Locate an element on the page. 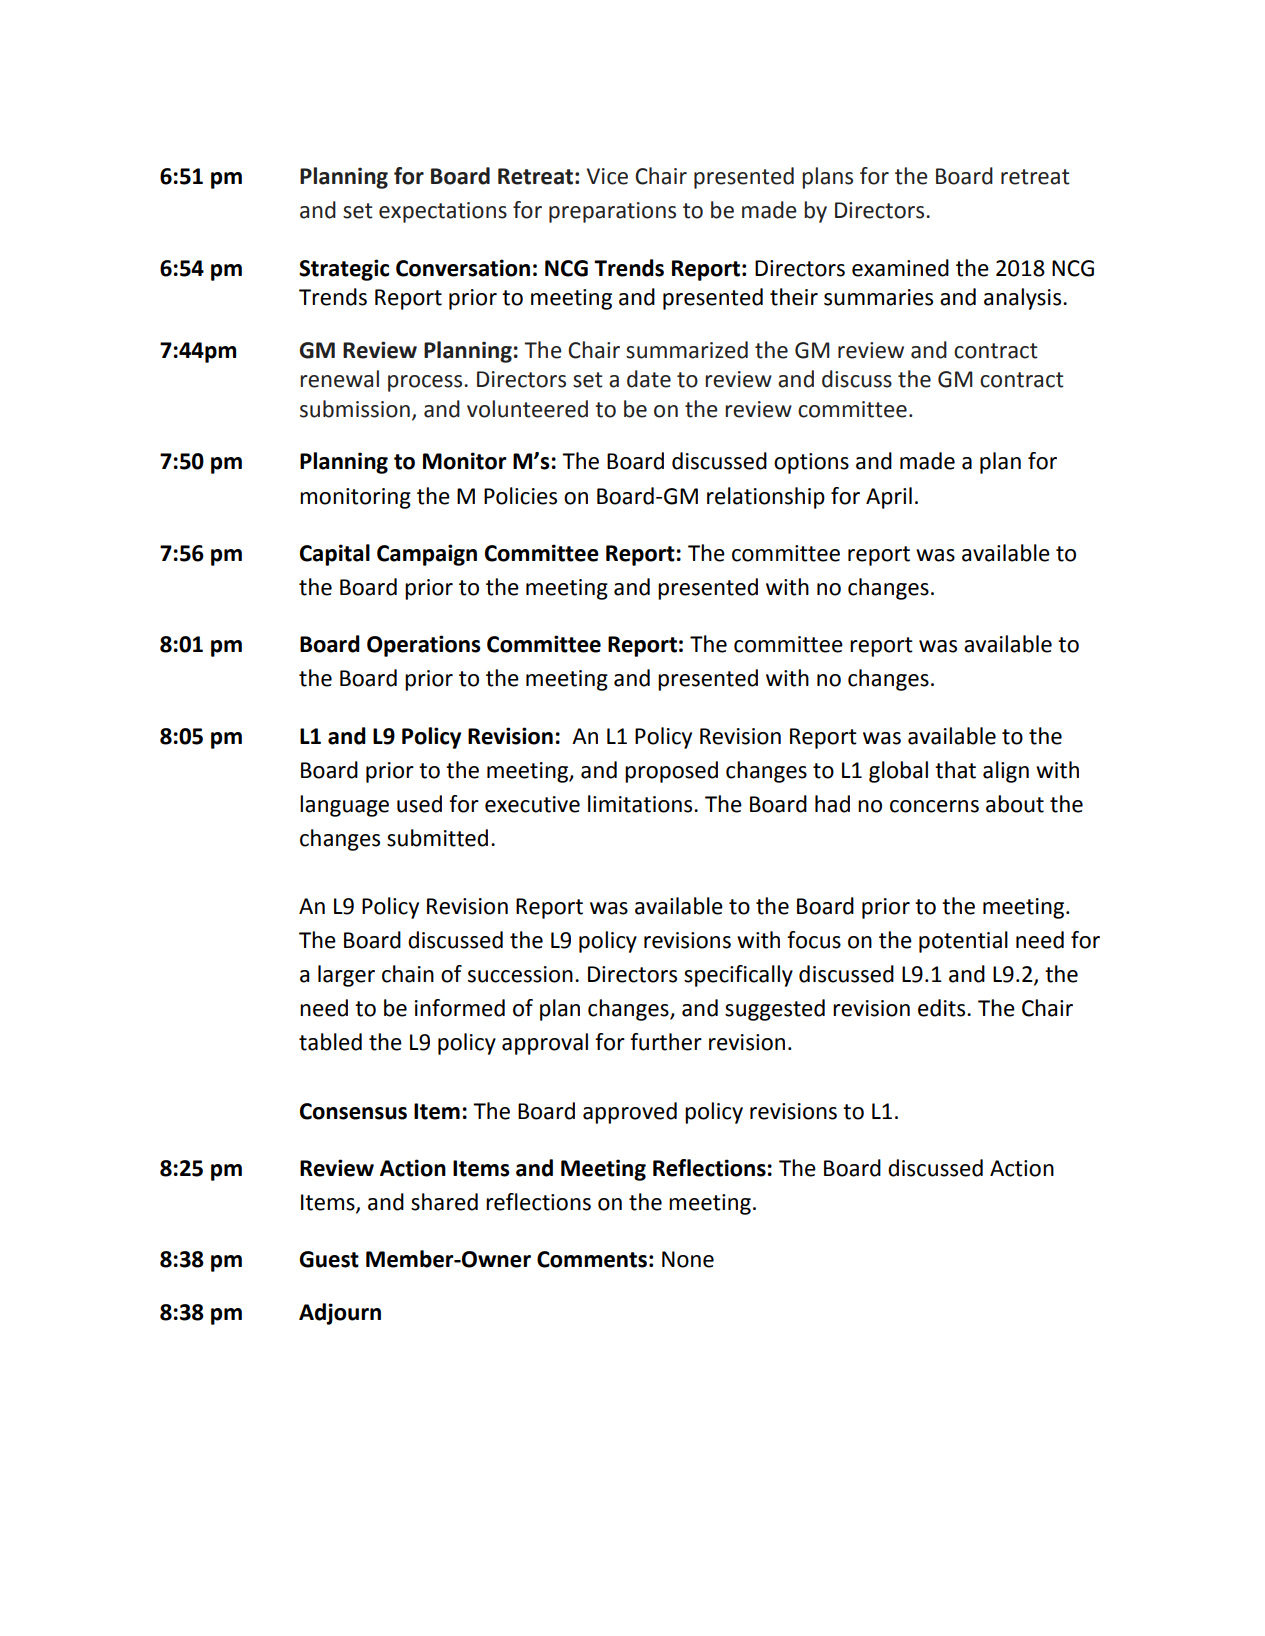 The height and width of the document is (1636, 1265). potential is located at coordinates (963, 942).
